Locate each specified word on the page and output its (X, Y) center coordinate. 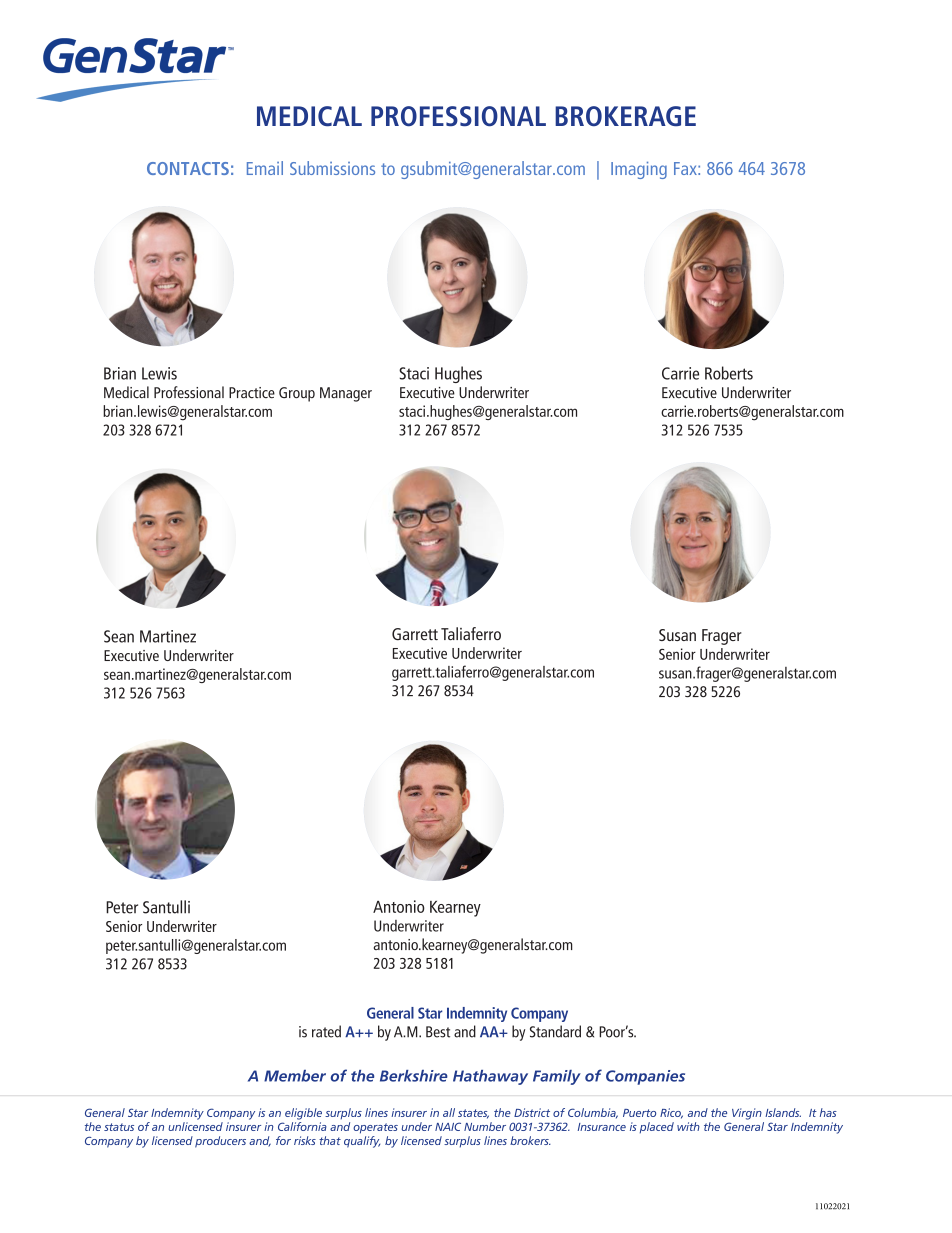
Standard (555, 1031)
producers (220, 1142)
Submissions (332, 168)
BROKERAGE (625, 116)
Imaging (639, 170)
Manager (346, 394)
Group (297, 394)
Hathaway (490, 1077)
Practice (252, 392)
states (473, 1114)
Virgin (747, 1114)
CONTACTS (188, 168)
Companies (645, 1077)
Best (438, 1032)
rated (326, 1031)
